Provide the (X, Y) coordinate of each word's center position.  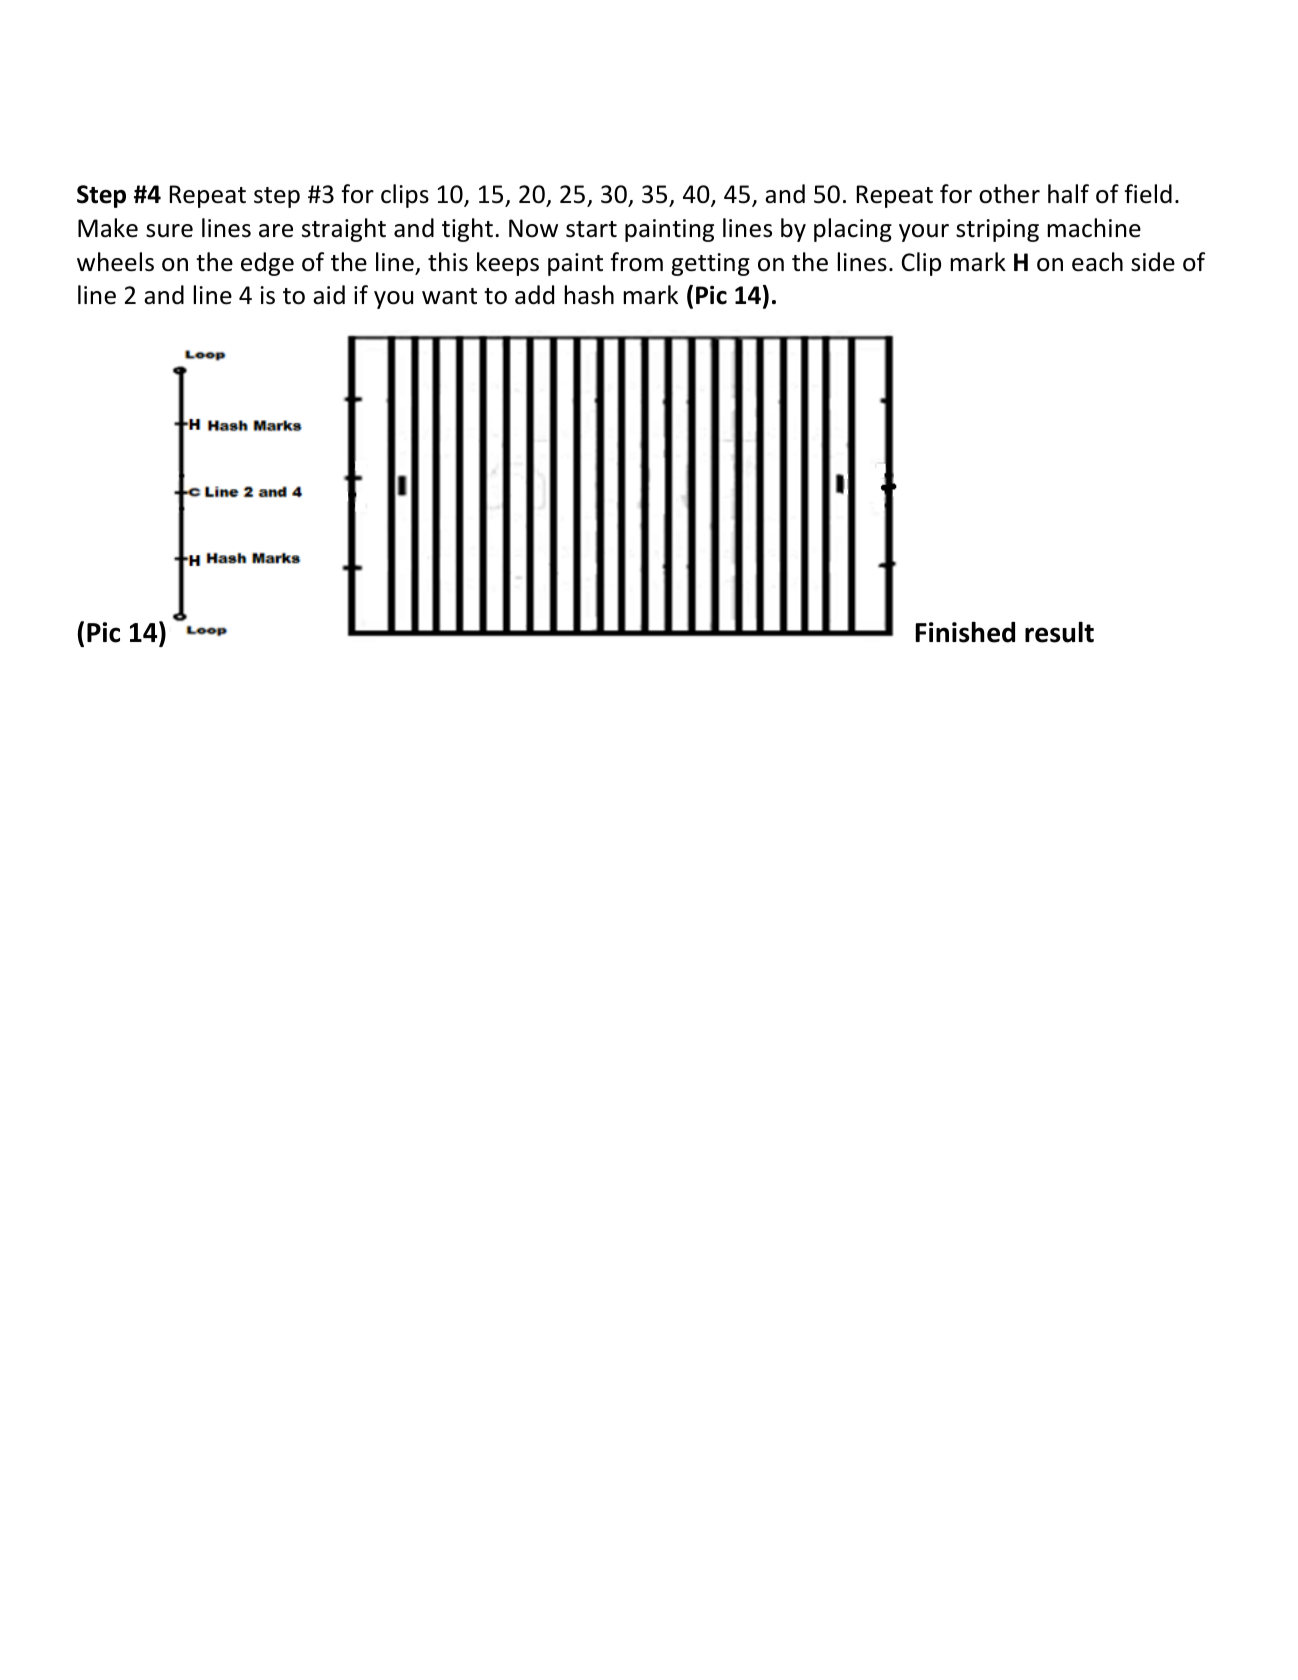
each (1097, 262)
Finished (965, 632)
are (276, 231)
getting (710, 264)
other (1009, 194)
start (591, 229)
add (534, 295)
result (1059, 632)
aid (329, 295)
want (449, 296)
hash (589, 295)
